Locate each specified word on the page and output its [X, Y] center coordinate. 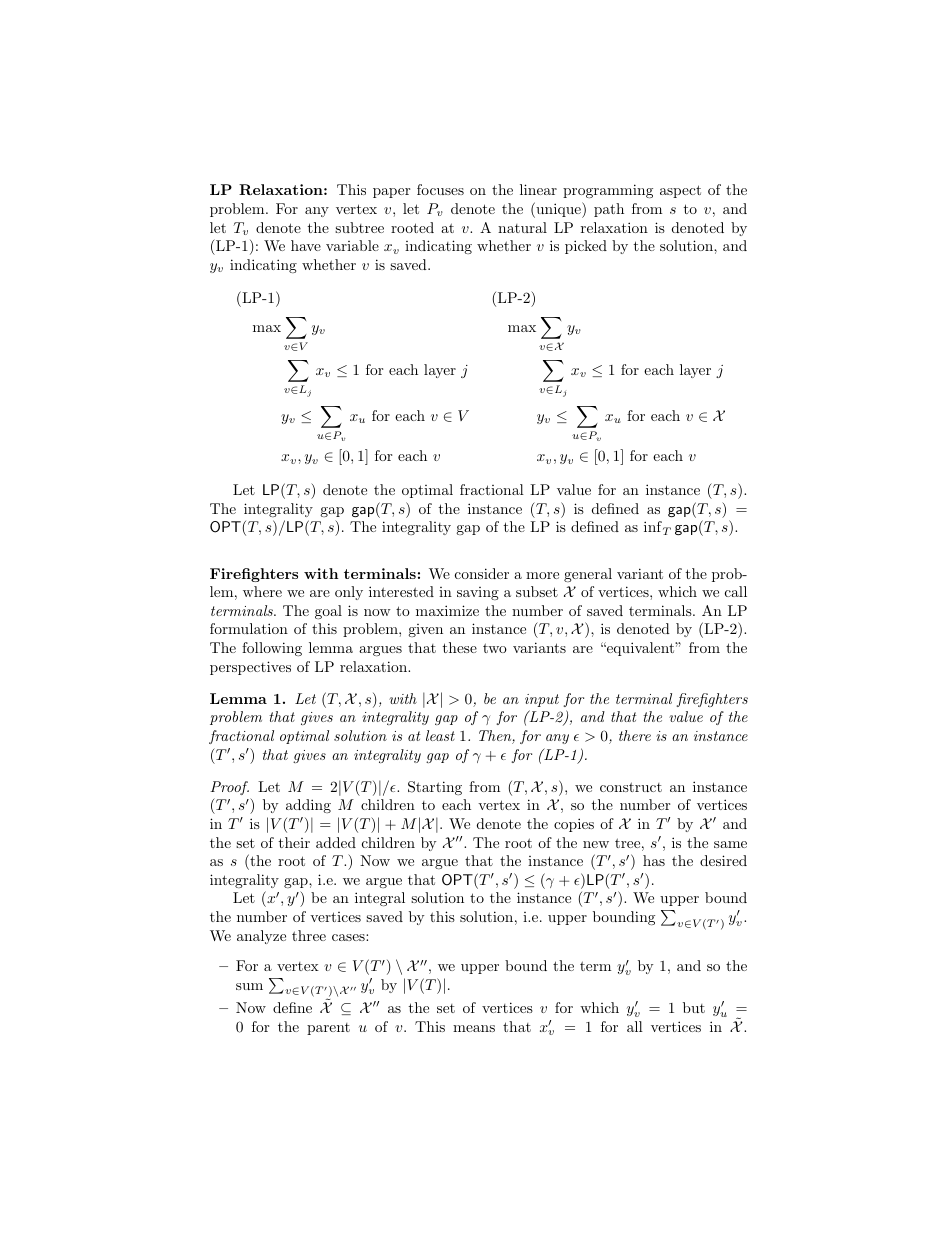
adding [308, 806]
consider [482, 573]
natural [522, 227]
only [349, 593]
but [694, 1007]
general [588, 575]
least [440, 735]
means [474, 1028]
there [635, 735]
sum [249, 986]
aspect [680, 191]
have [306, 245]
